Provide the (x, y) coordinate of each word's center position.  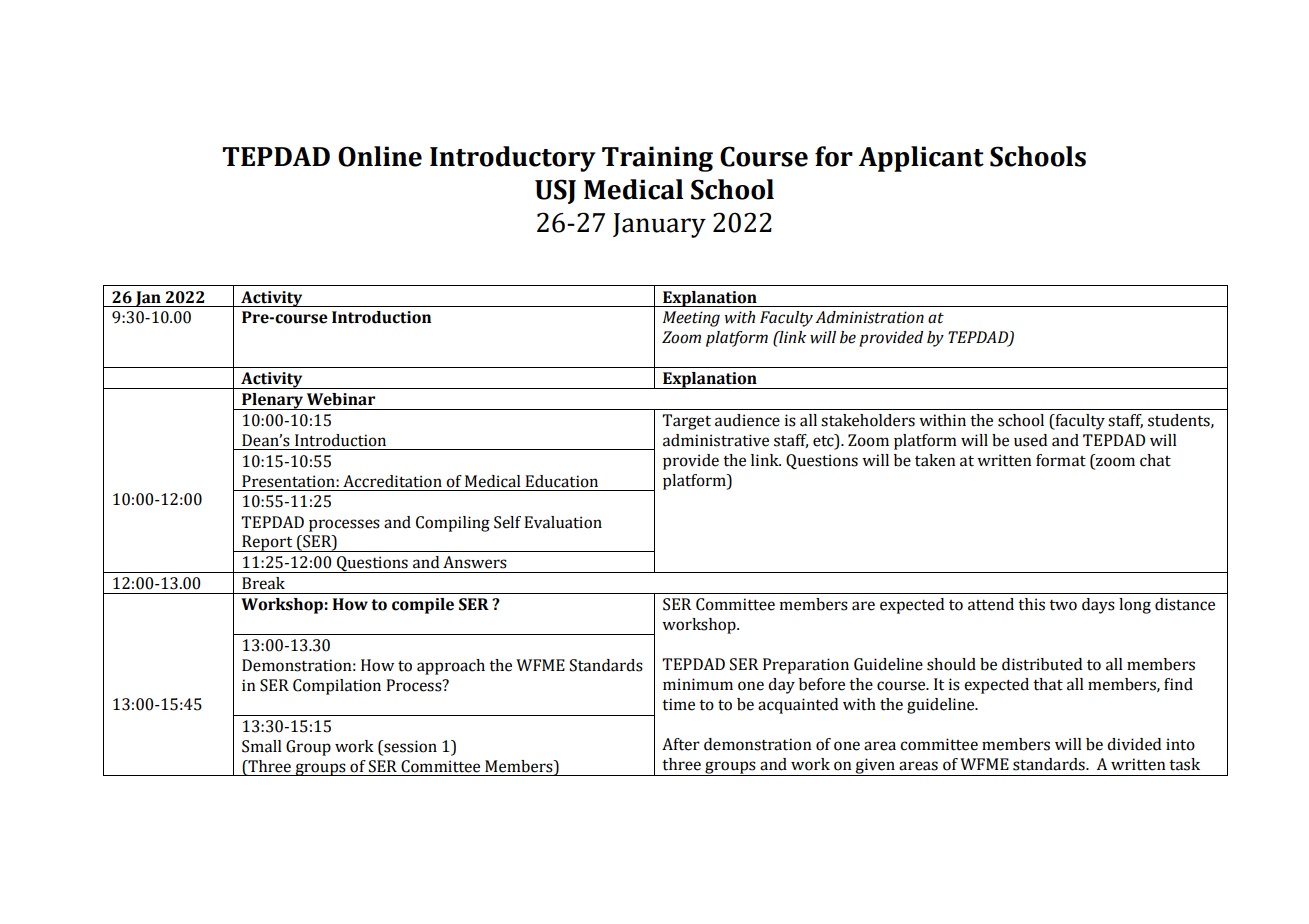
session (409, 746)
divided (1134, 744)
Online (380, 156)
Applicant (921, 159)
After (681, 744)
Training (657, 159)
